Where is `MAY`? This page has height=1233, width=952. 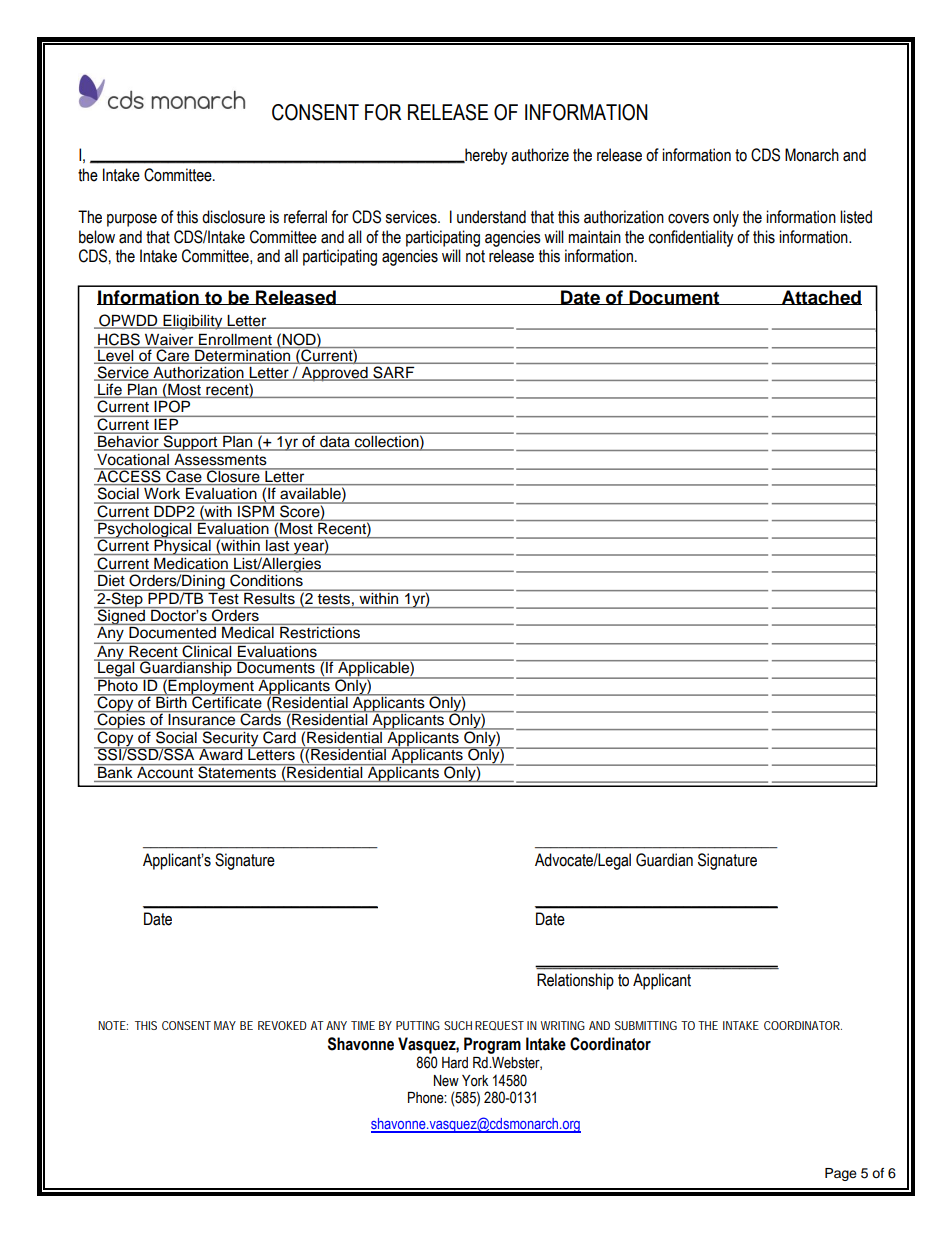 MAY is located at coordinates (225, 1025).
